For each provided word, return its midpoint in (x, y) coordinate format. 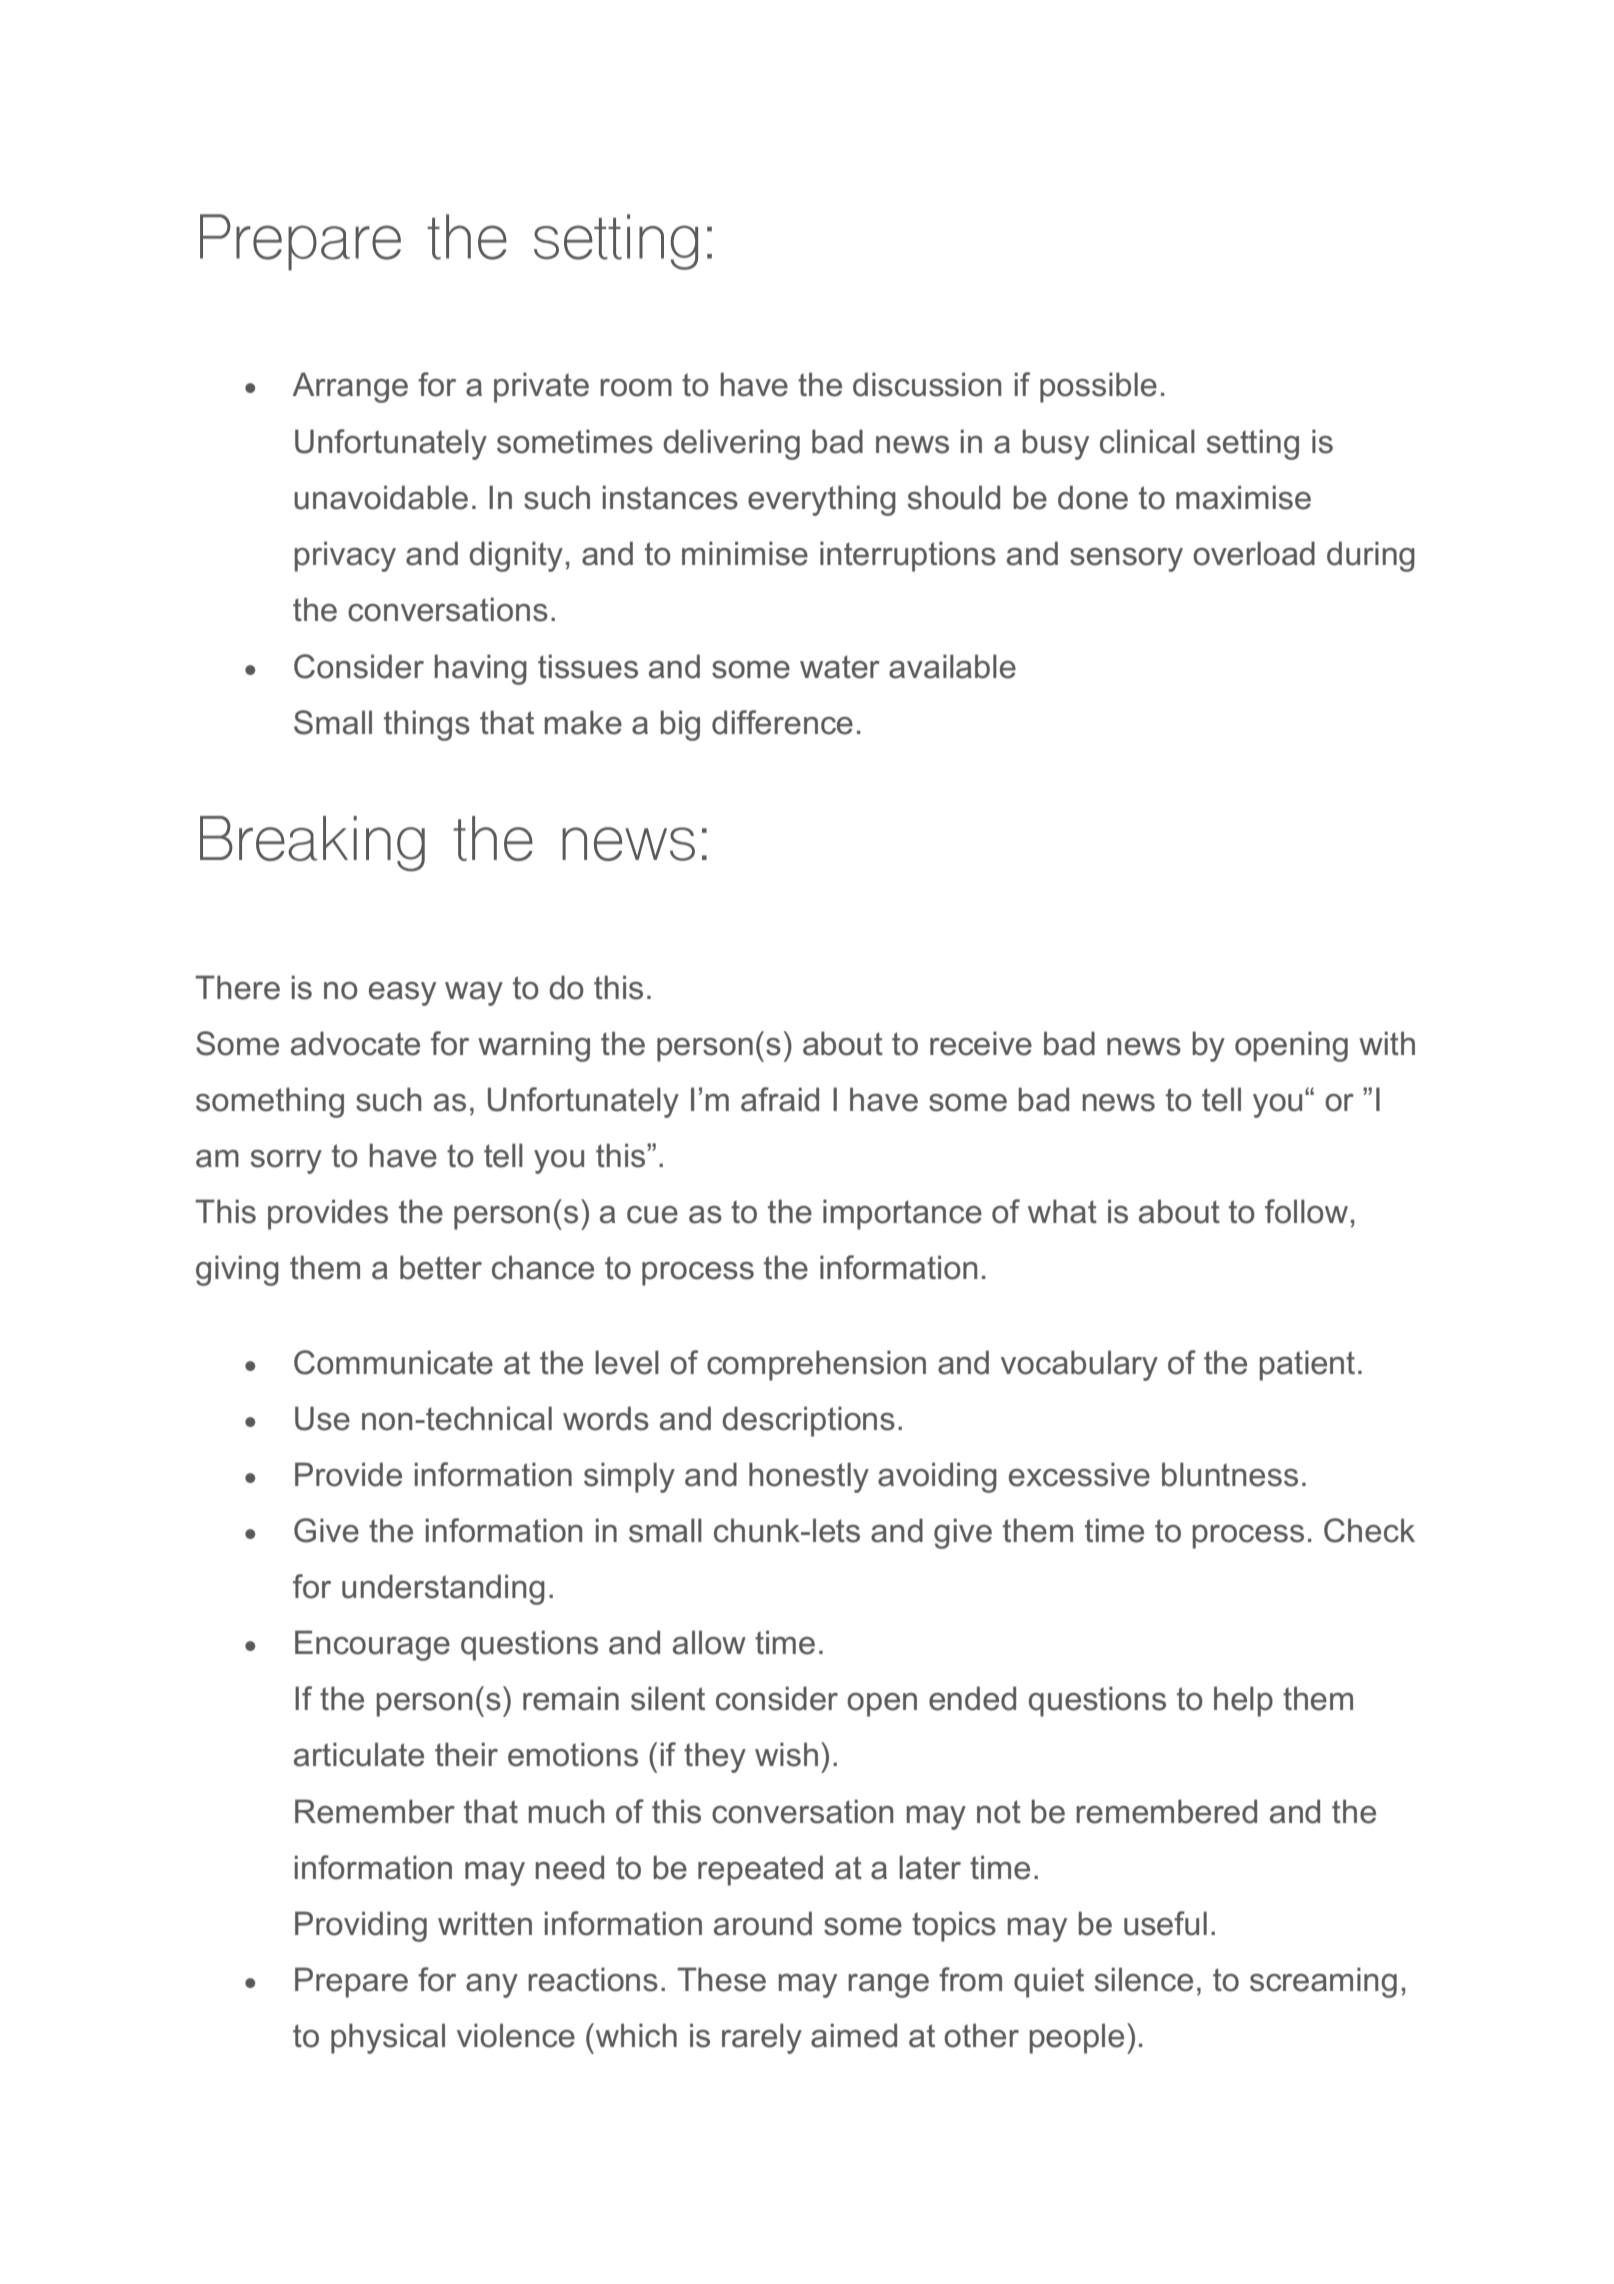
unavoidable (381, 497)
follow (1306, 1211)
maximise (1243, 497)
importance (902, 1214)
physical (388, 2038)
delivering (731, 444)
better (441, 1267)
